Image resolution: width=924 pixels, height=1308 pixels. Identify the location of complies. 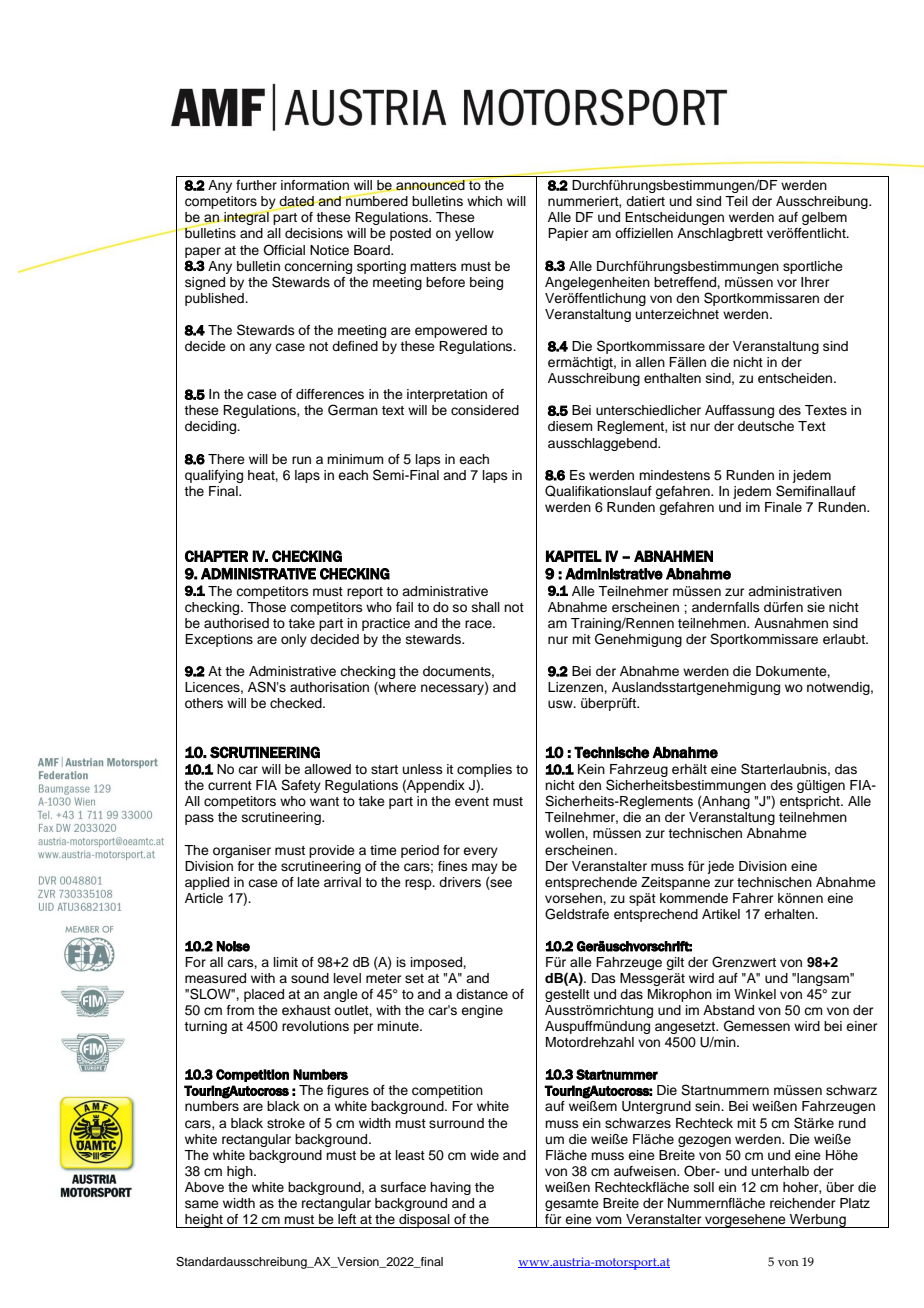
(484, 770).
